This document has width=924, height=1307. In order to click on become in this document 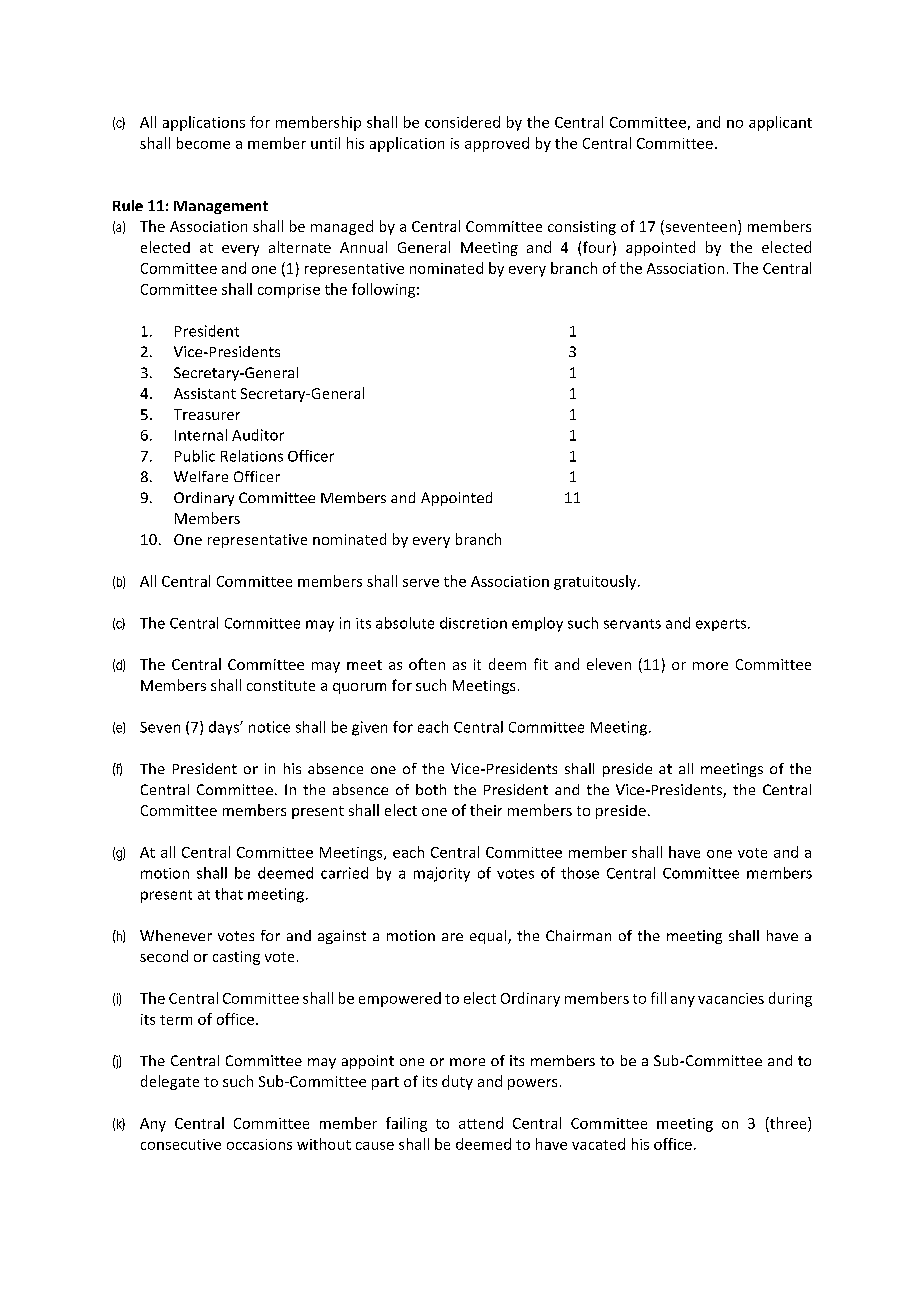, I will do `click(203, 143)`.
